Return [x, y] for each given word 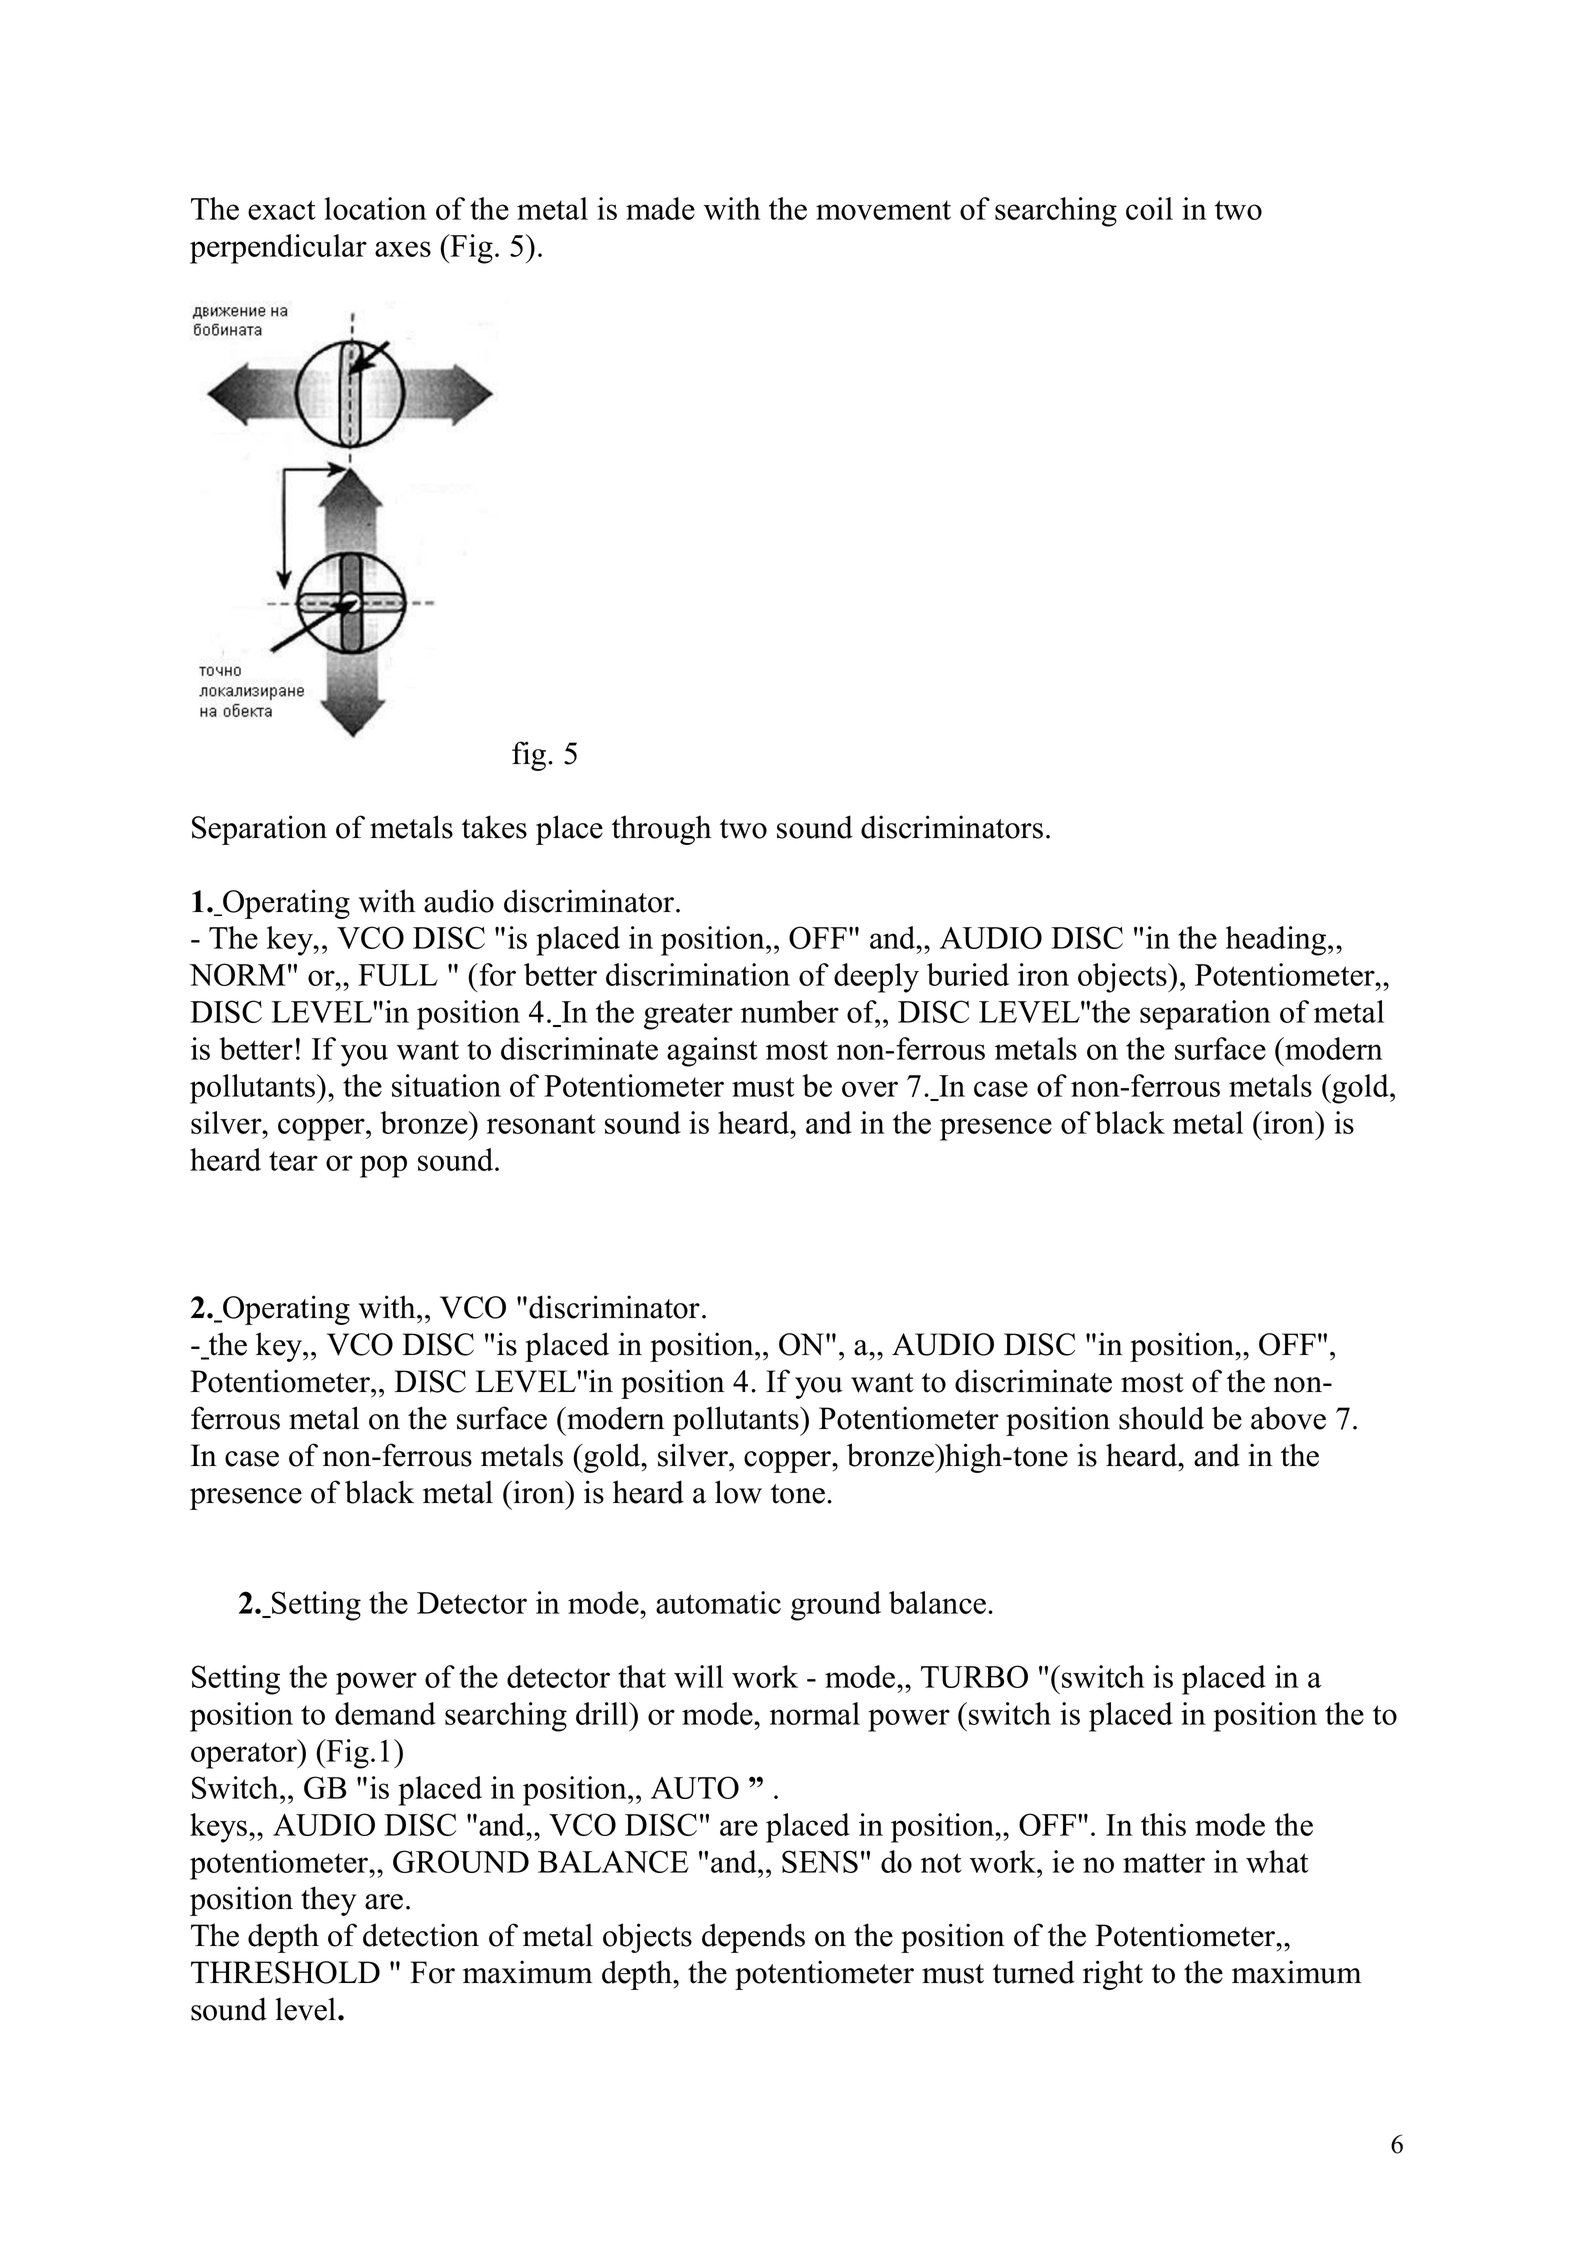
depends [753, 1938]
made [660, 208]
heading [1277, 941]
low [738, 1492]
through [661, 830]
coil [1149, 208]
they [328, 1901]
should [1161, 1418]
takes [494, 827]
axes [403, 249]
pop [383, 1166]
